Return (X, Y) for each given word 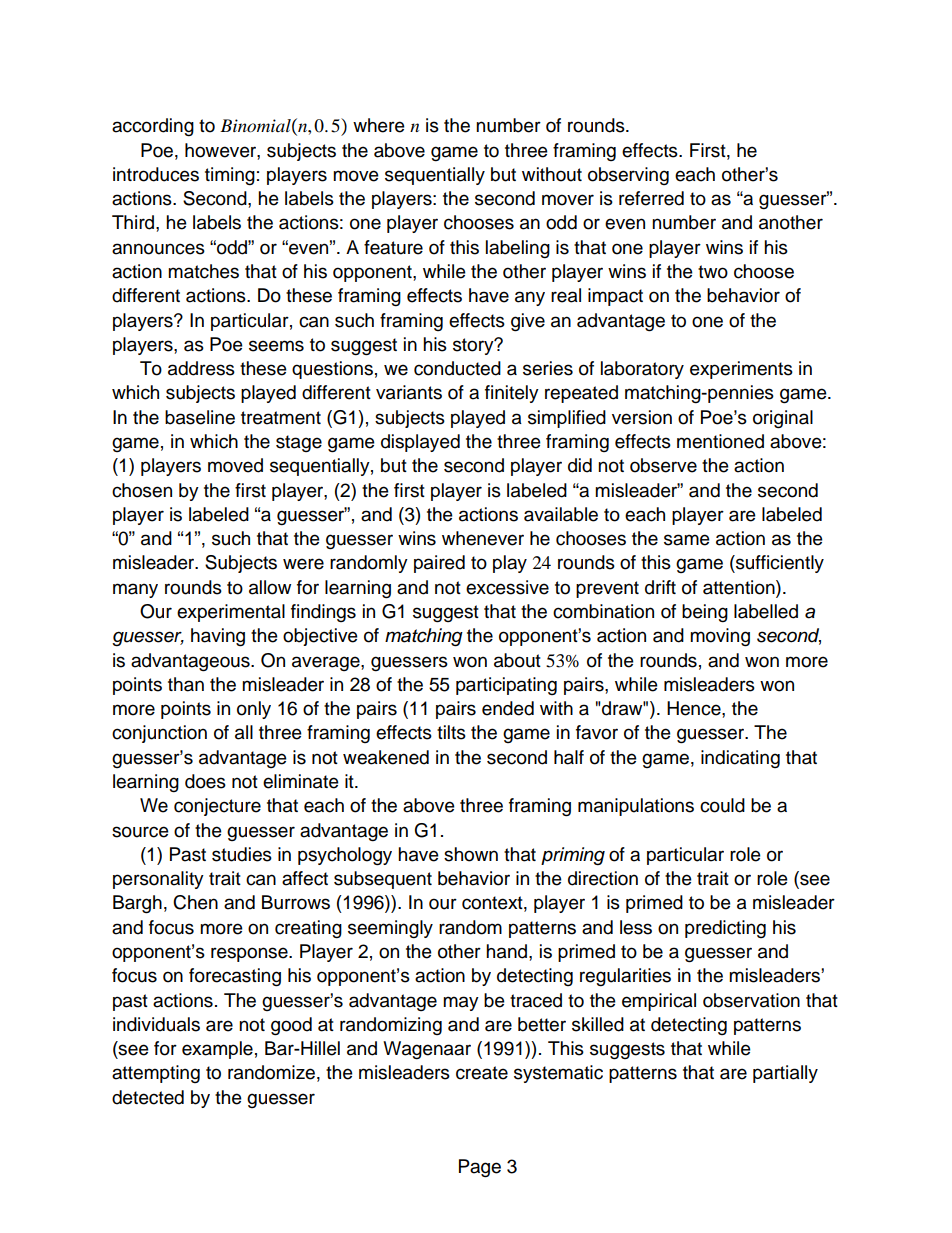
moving (720, 637)
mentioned (720, 441)
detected (148, 1097)
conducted (457, 368)
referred (651, 198)
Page (480, 1168)
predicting (725, 929)
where (379, 125)
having (218, 637)
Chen (195, 902)
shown (471, 854)
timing (230, 176)
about (517, 660)
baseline (200, 417)
